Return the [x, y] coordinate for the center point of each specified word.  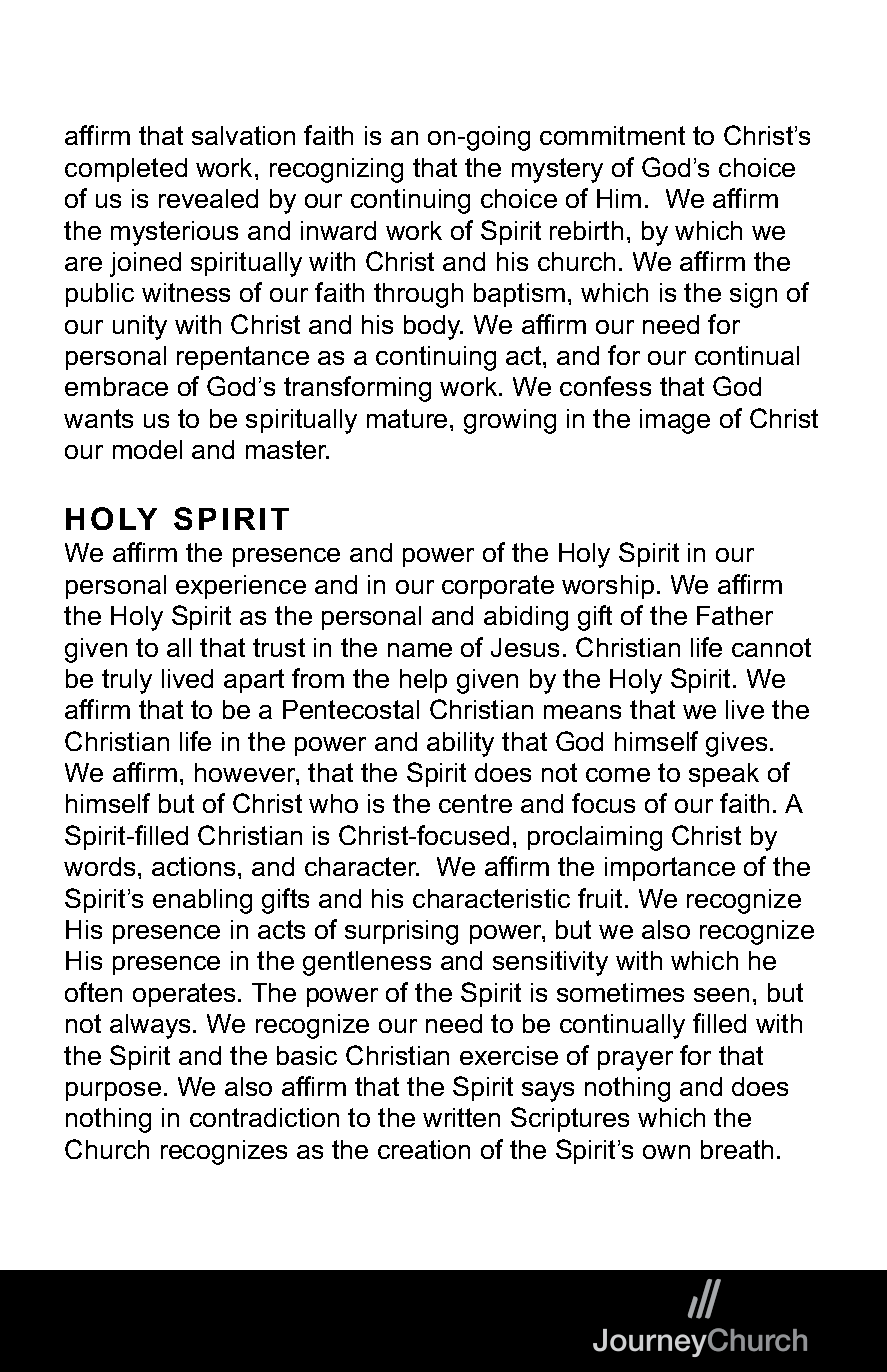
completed [126, 170]
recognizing [336, 170]
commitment [612, 135]
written [461, 1117]
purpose [113, 1091]
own [666, 1152]
